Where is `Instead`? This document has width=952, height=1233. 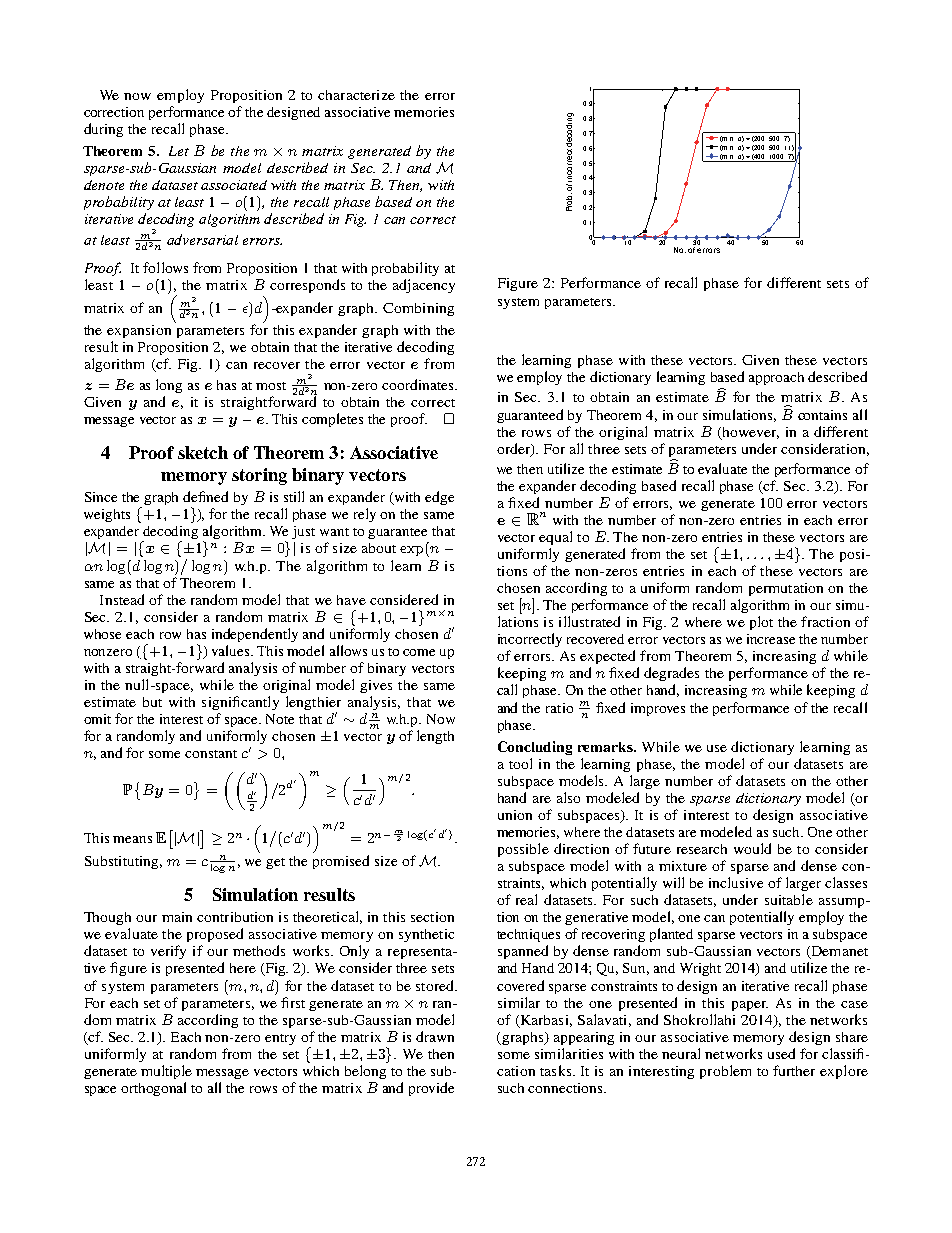 Instead is located at coordinates (122, 599).
